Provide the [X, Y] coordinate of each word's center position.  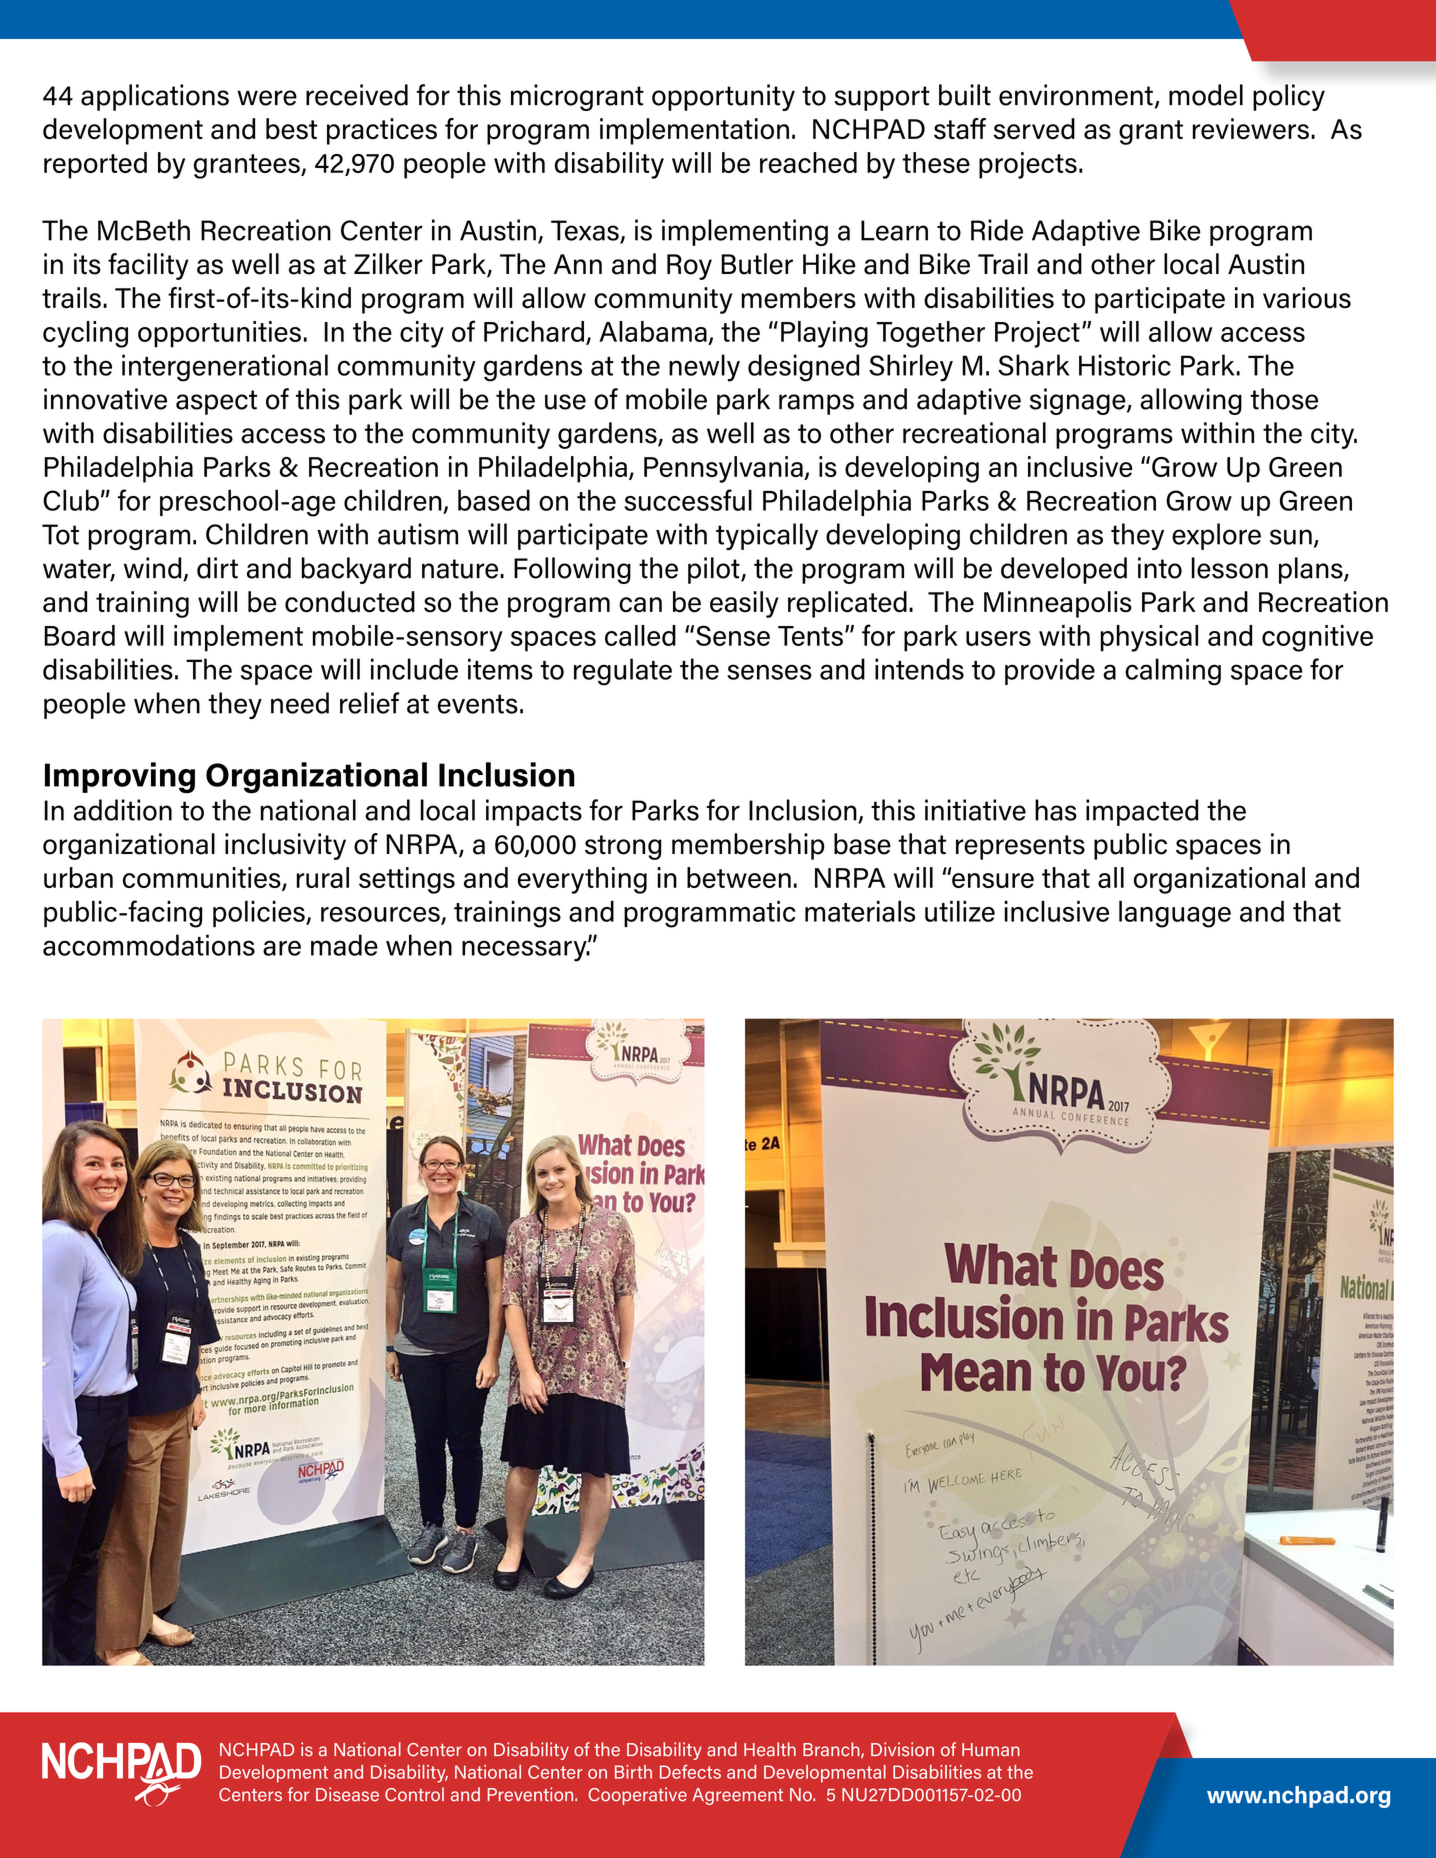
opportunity [723, 97]
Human [991, 1750]
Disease [347, 1794]
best [291, 129]
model [1206, 95]
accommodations [149, 945]
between [739, 877]
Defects [690, 1771]
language [1175, 914]
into [1160, 568]
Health [770, 1749]
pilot [715, 570]
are [282, 948]
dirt [217, 568]
